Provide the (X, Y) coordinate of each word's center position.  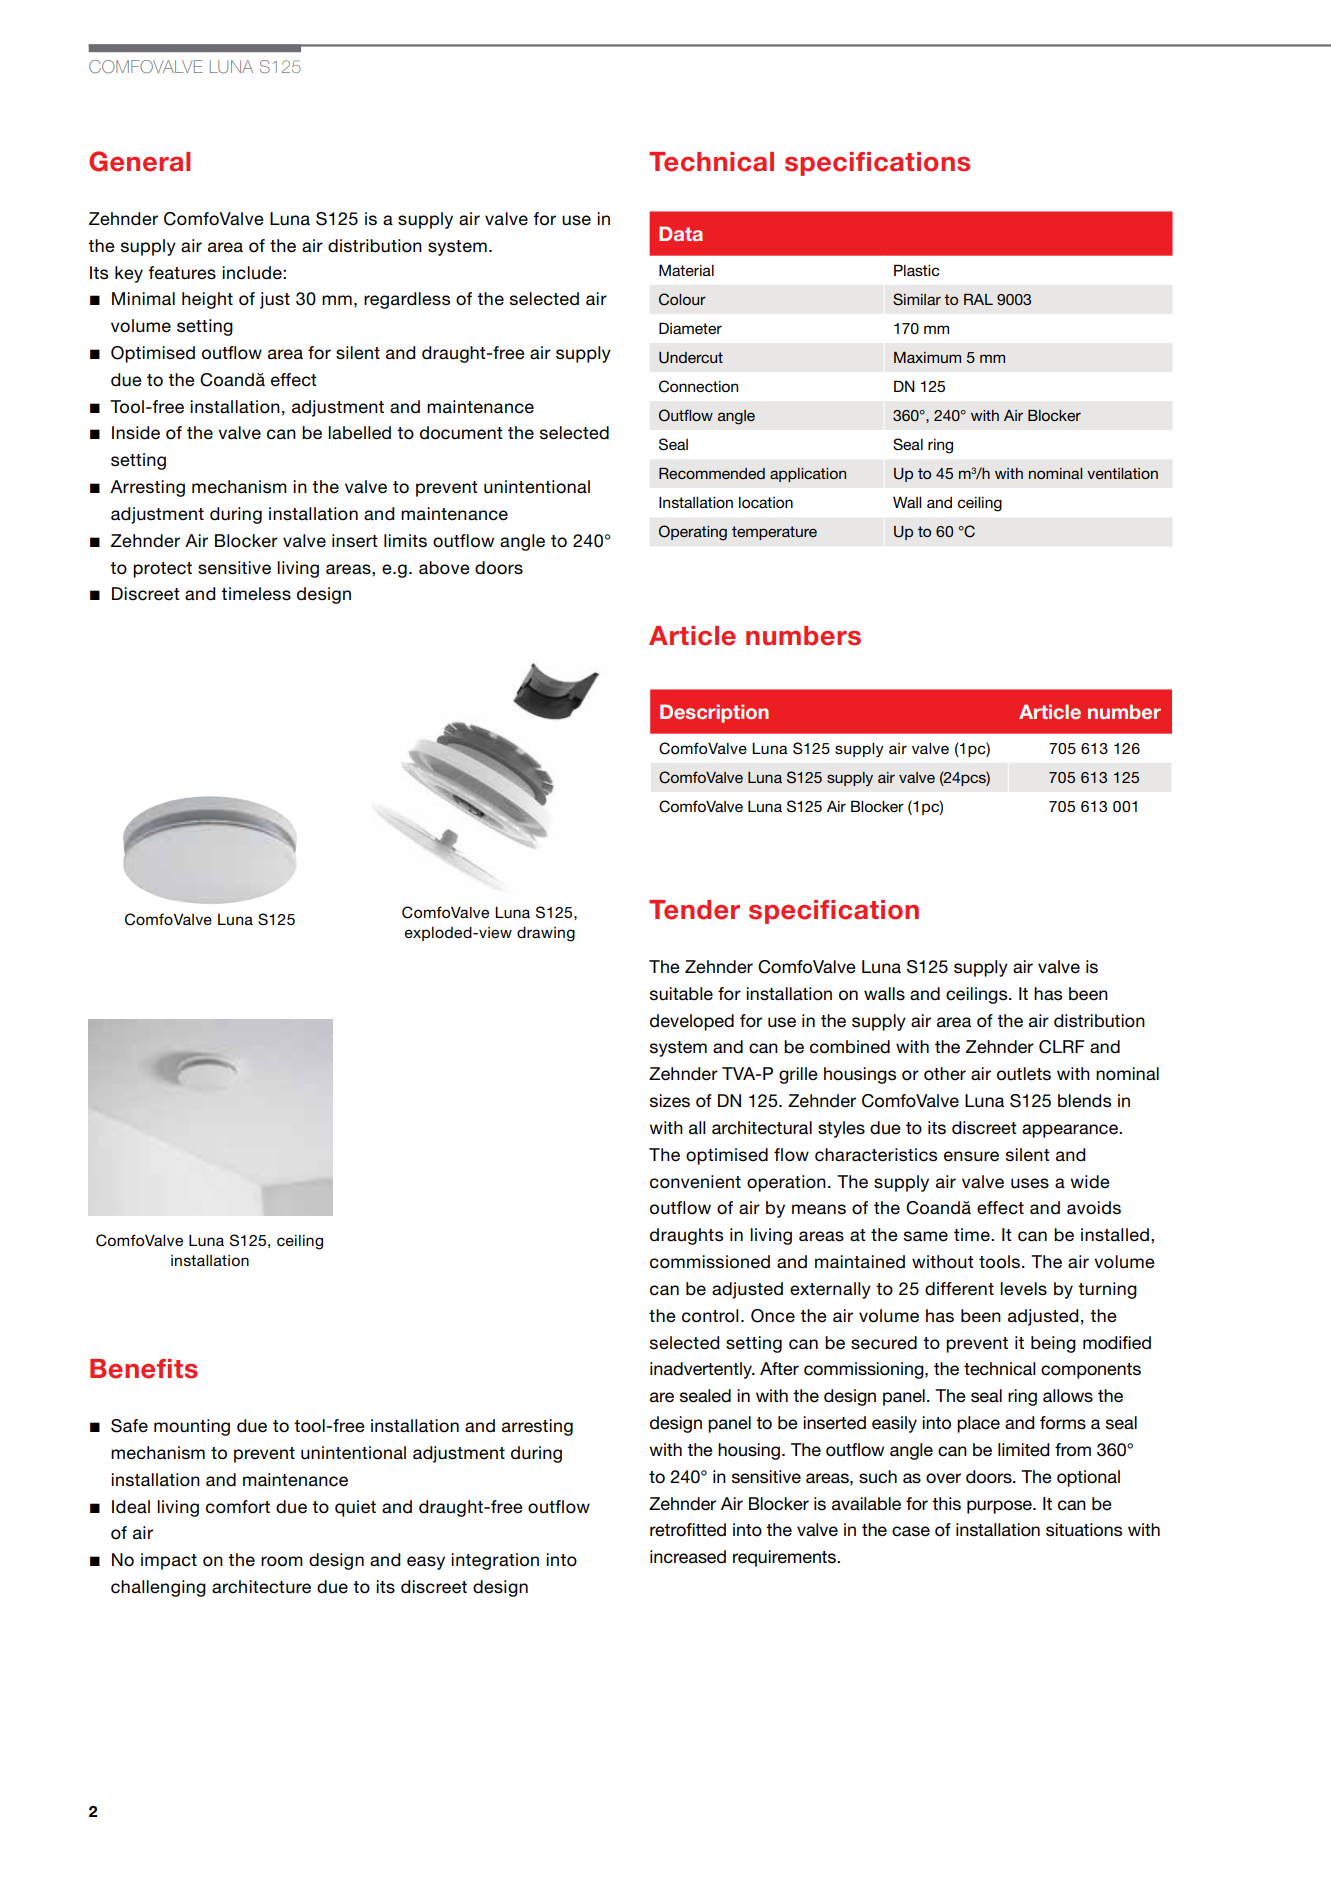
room (282, 1561)
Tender (694, 910)
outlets (1024, 1074)
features (182, 273)
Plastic (917, 270)
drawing (546, 934)
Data (681, 233)
